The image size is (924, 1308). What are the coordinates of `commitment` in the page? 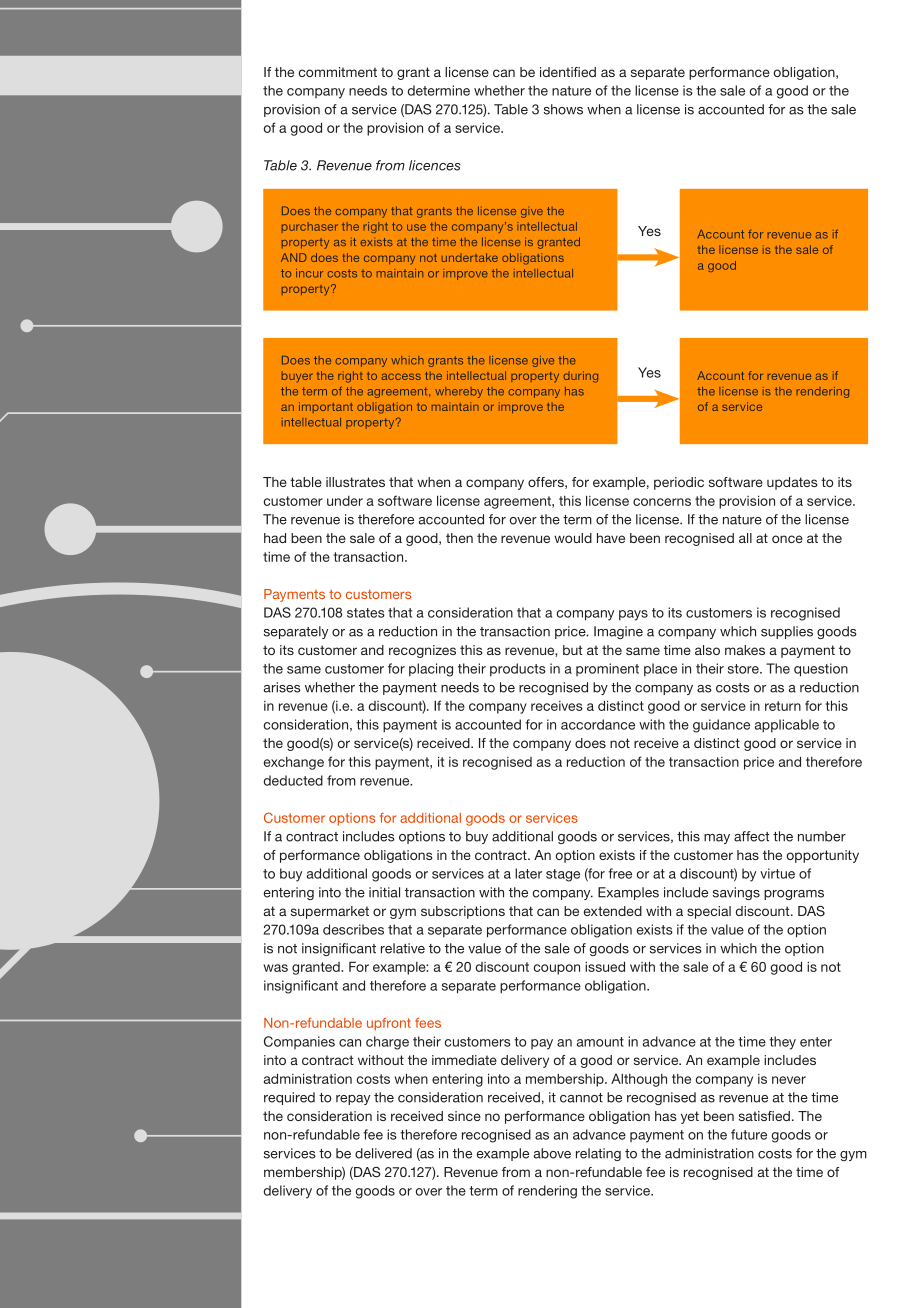 It's located at (337, 72).
